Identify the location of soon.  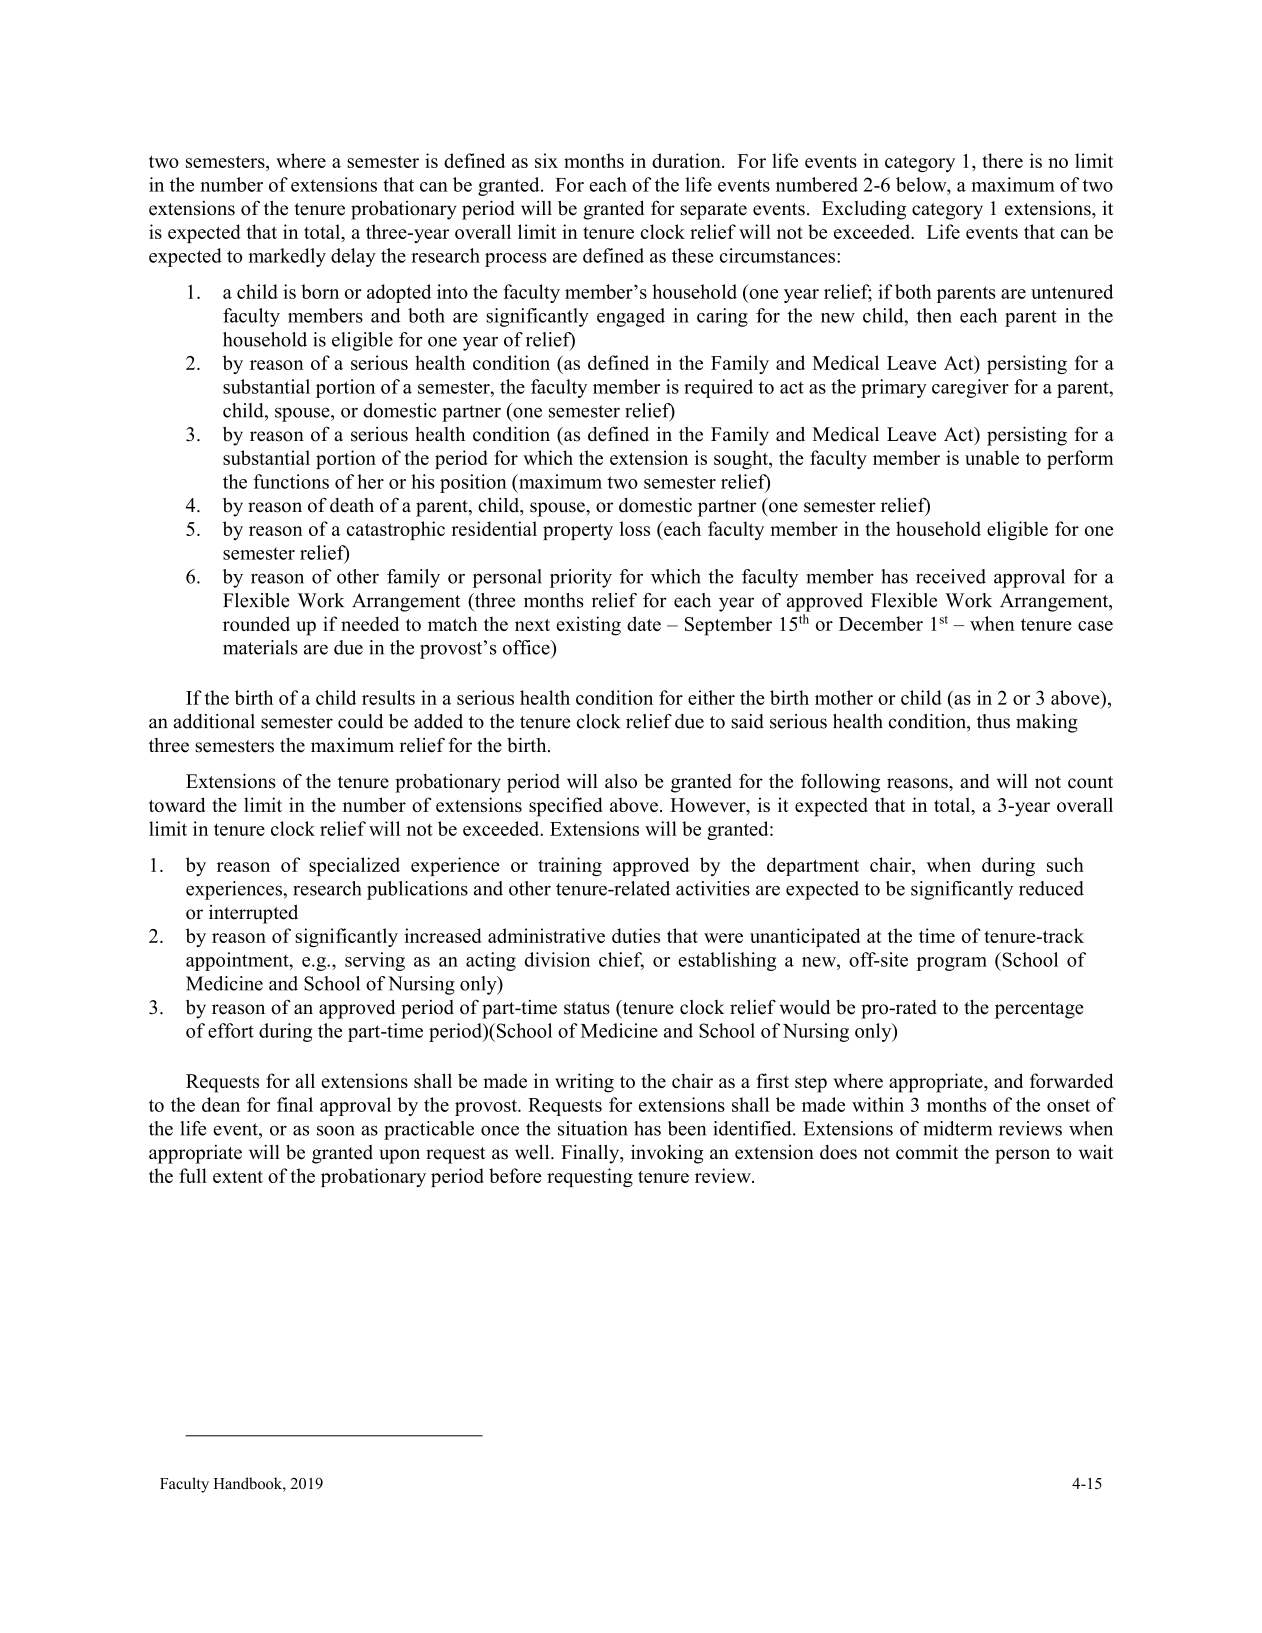
(336, 1131).
